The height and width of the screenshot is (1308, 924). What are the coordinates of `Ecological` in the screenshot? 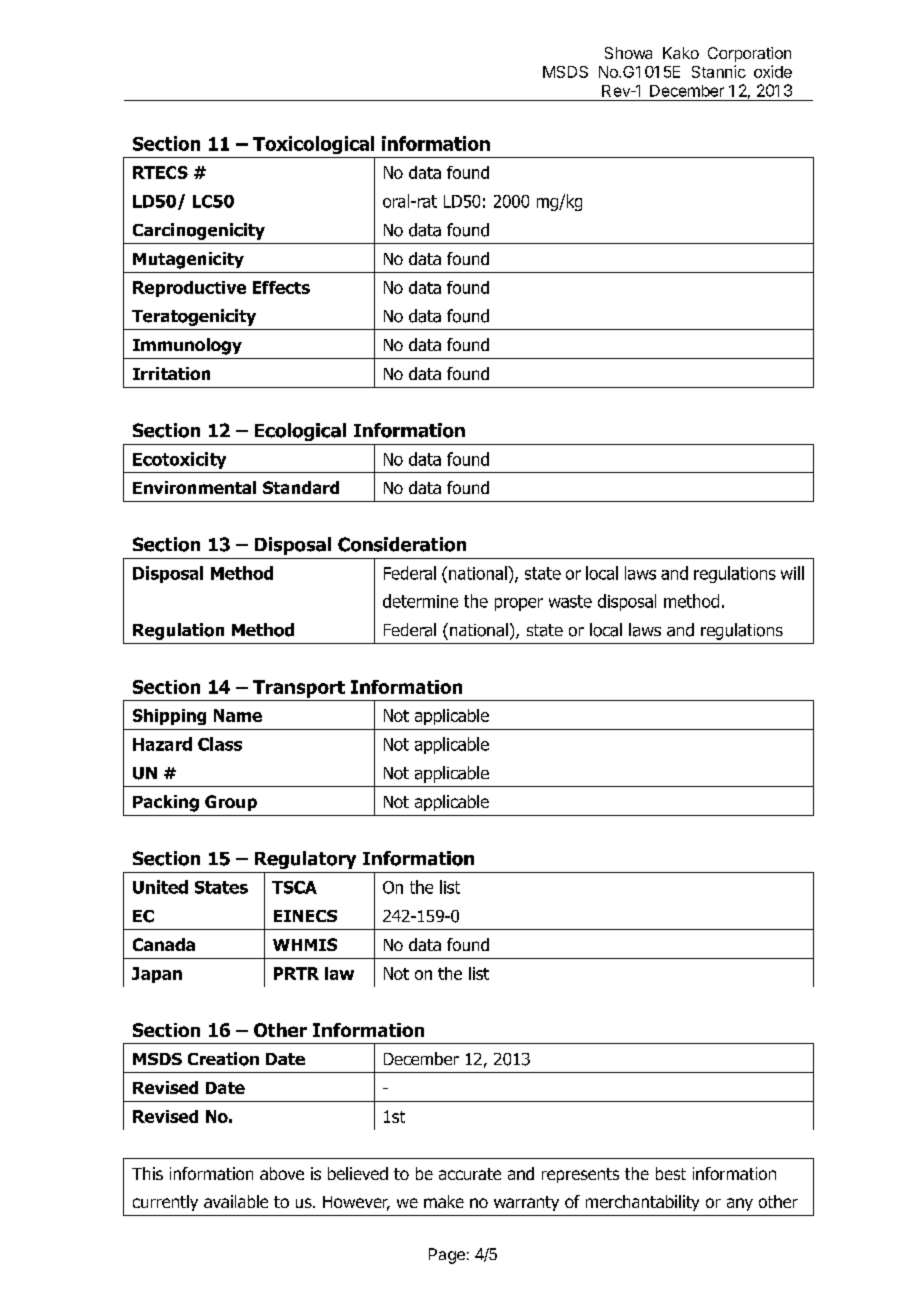 It's located at (300, 432).
